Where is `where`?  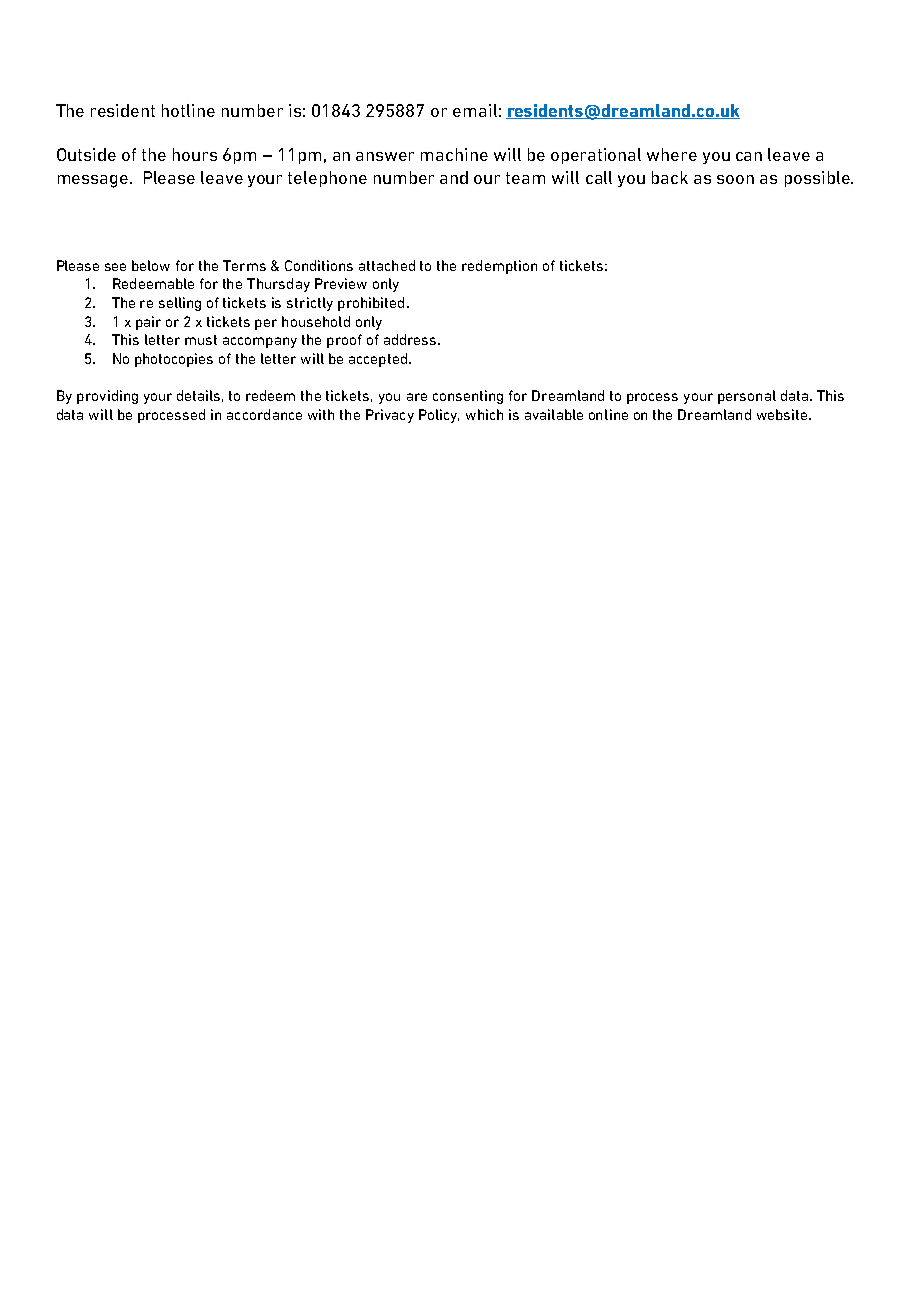 where is located at coordinates (672, 154).
